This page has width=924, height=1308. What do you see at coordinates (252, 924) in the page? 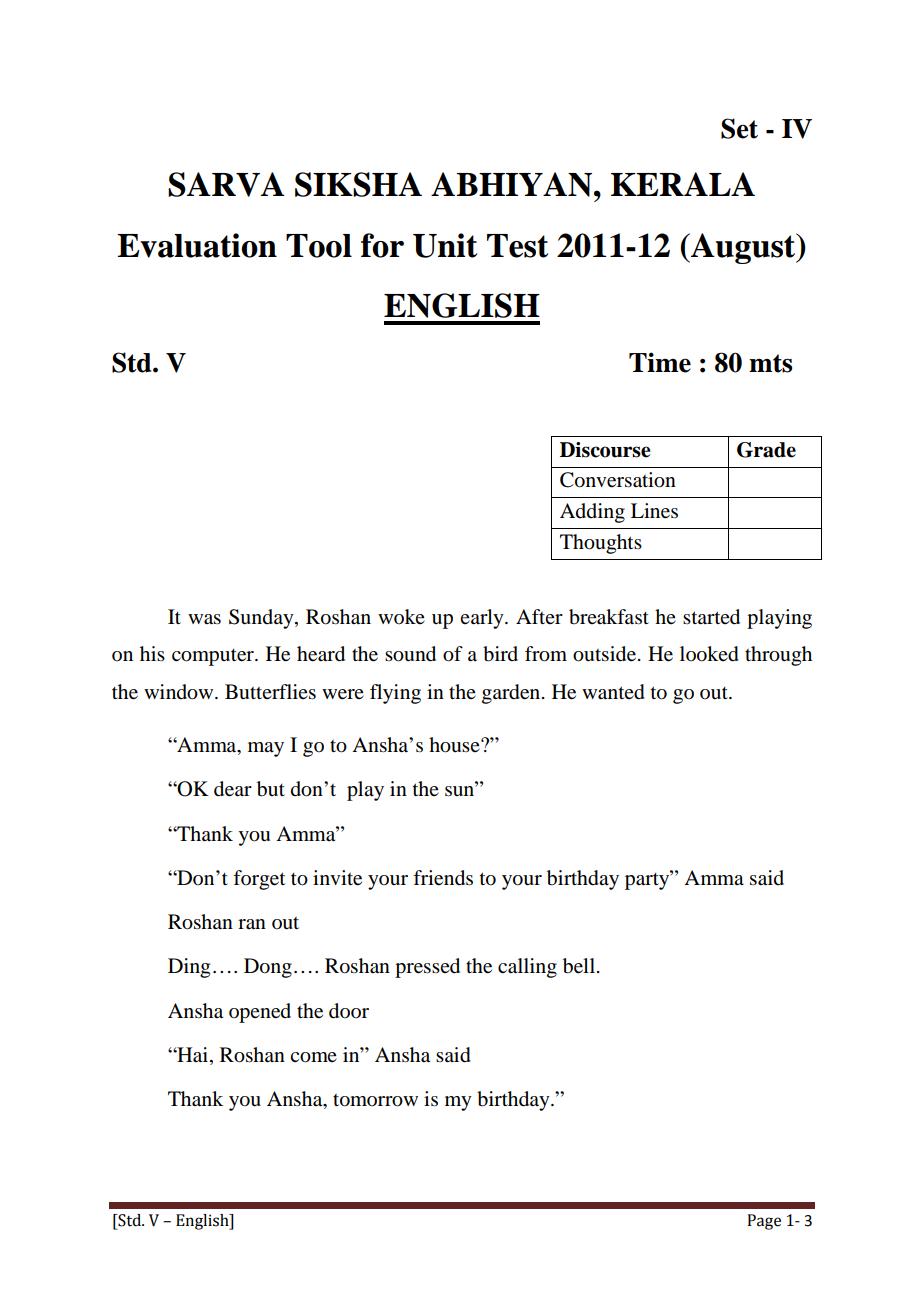
I see `ran` at bounding box center [252, 924].
